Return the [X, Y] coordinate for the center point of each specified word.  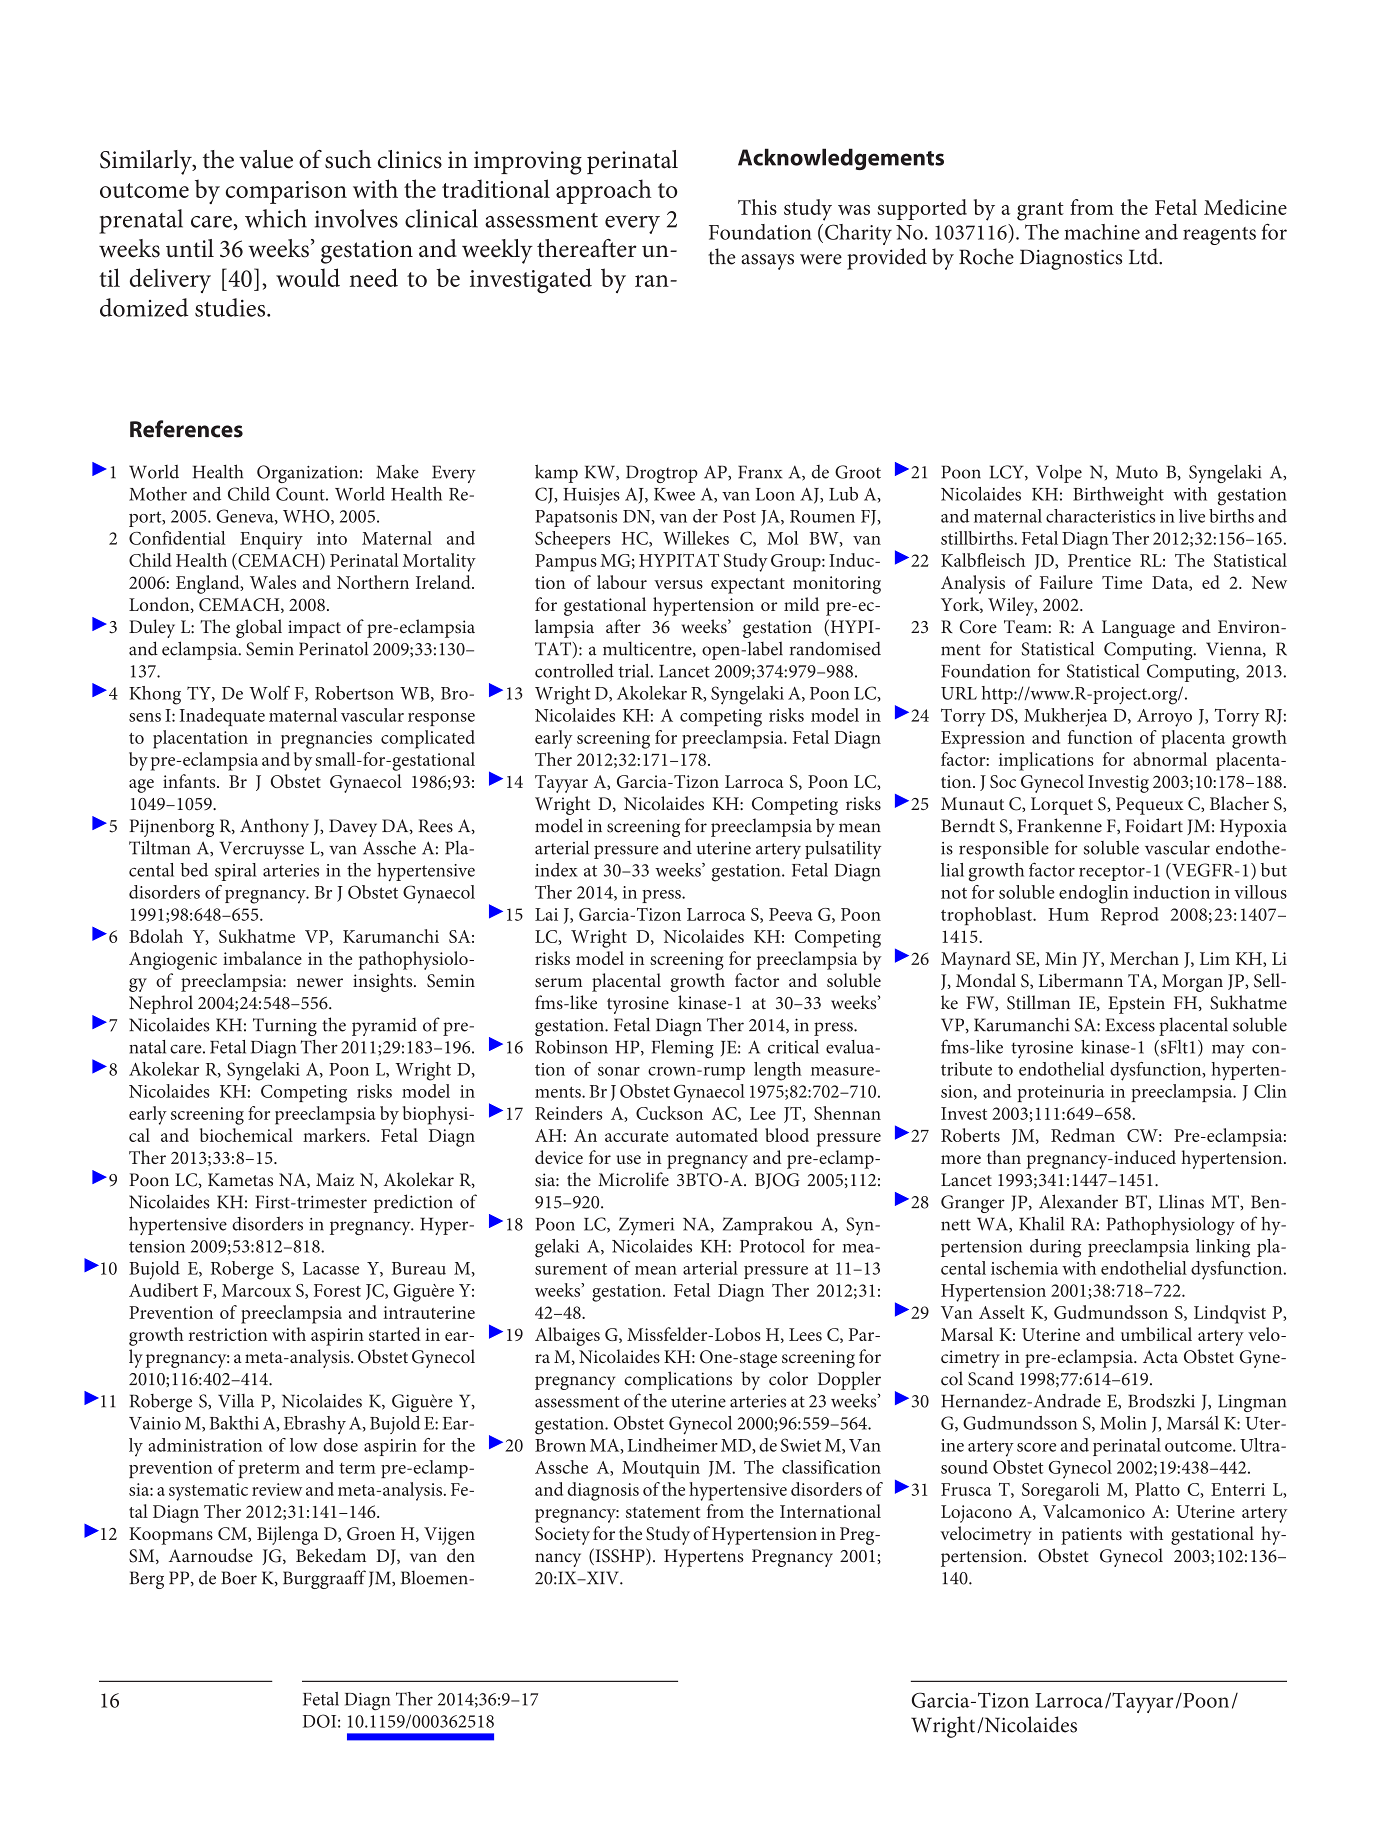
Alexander [1078, 1201]
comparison [286, 192]
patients [1091, 1536]
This [757, 207]
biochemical [246, 1135]
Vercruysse [262, 850]
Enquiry [271, 541]
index [556, 870]
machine [1102, 232]
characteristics [1100, 516]
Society [562, 1536]
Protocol [772, 1246]
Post [739, 516]
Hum [1068, 914]
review [277, 1489]
